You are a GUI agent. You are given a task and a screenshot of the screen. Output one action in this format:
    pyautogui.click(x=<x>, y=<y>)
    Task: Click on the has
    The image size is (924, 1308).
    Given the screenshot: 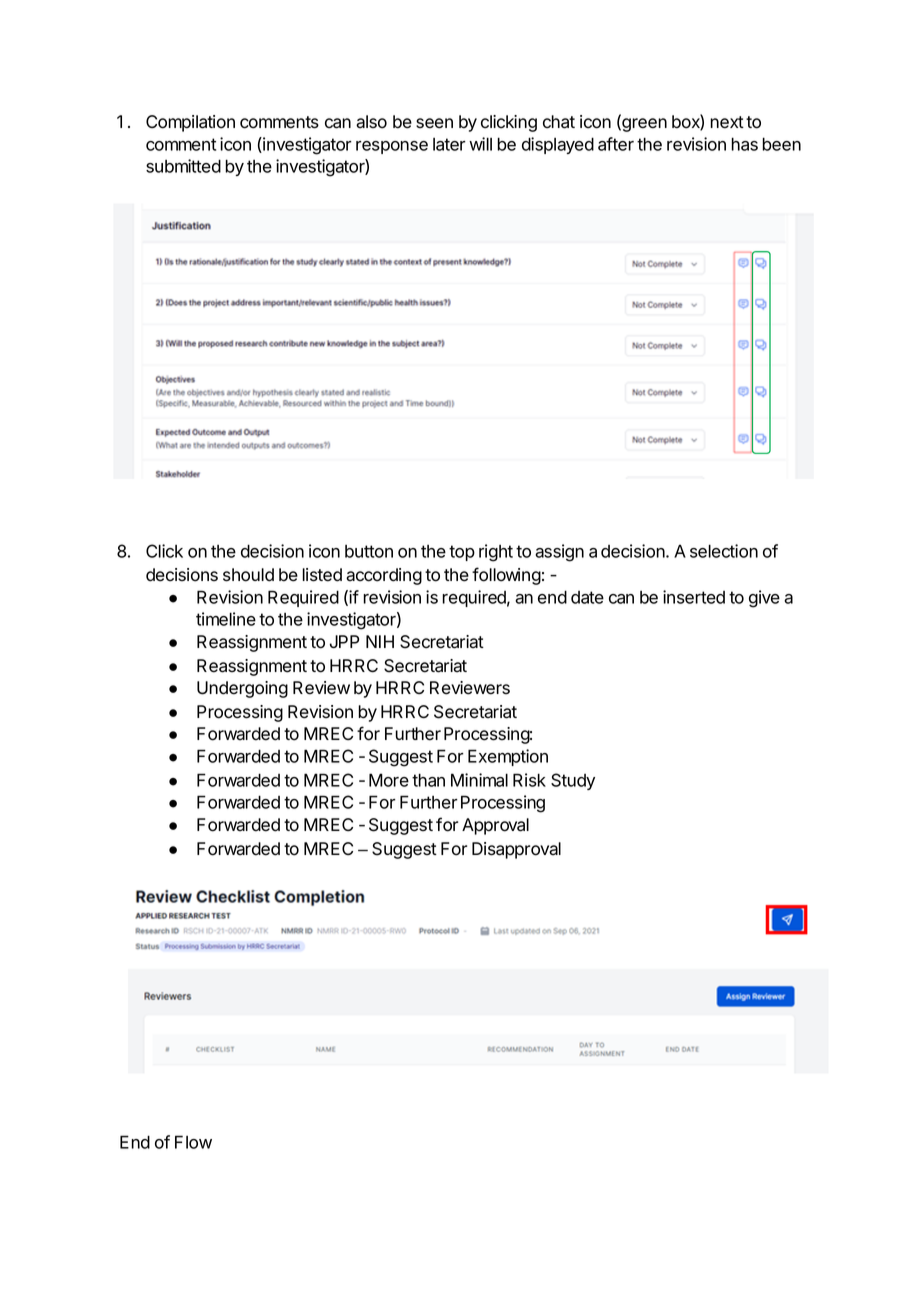 What is the action you would take?
    pyautogui.click(x=744, y=144)
